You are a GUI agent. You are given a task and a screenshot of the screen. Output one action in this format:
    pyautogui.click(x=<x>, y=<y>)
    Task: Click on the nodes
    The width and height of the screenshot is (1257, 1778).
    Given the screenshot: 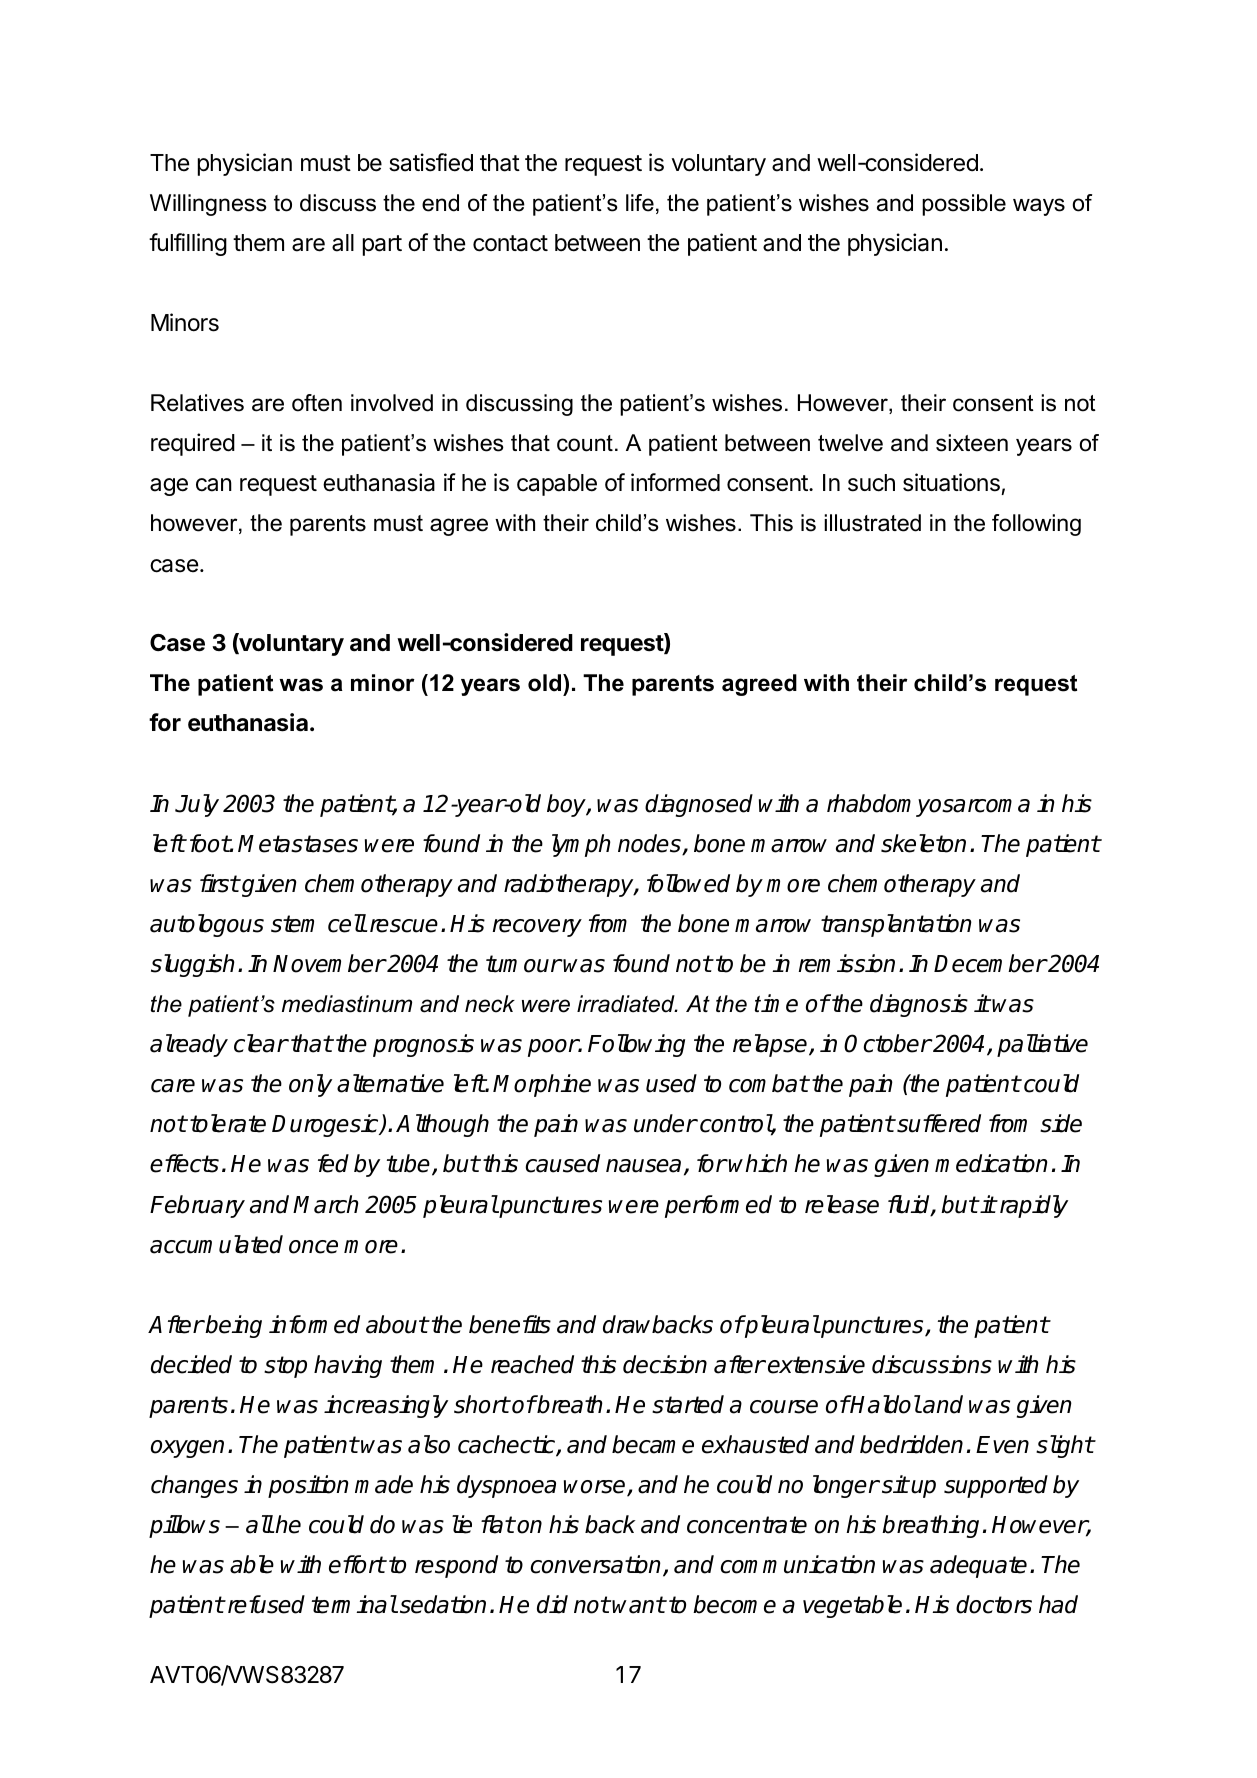 What is the action you would take?
    pyautogui.click(x=650, y=844)
